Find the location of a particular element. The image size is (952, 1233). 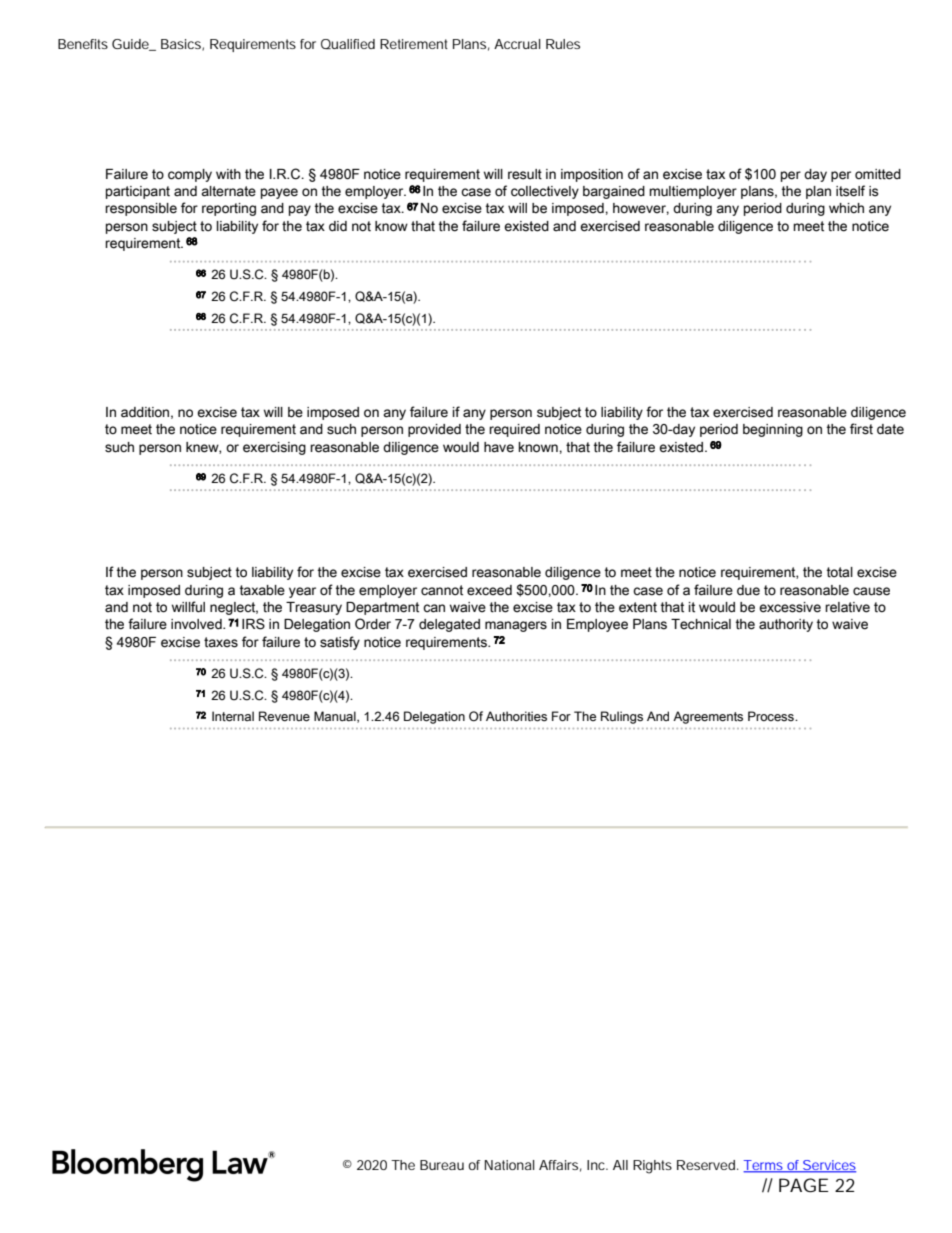

Internal is located at coordinates (233, 716).
